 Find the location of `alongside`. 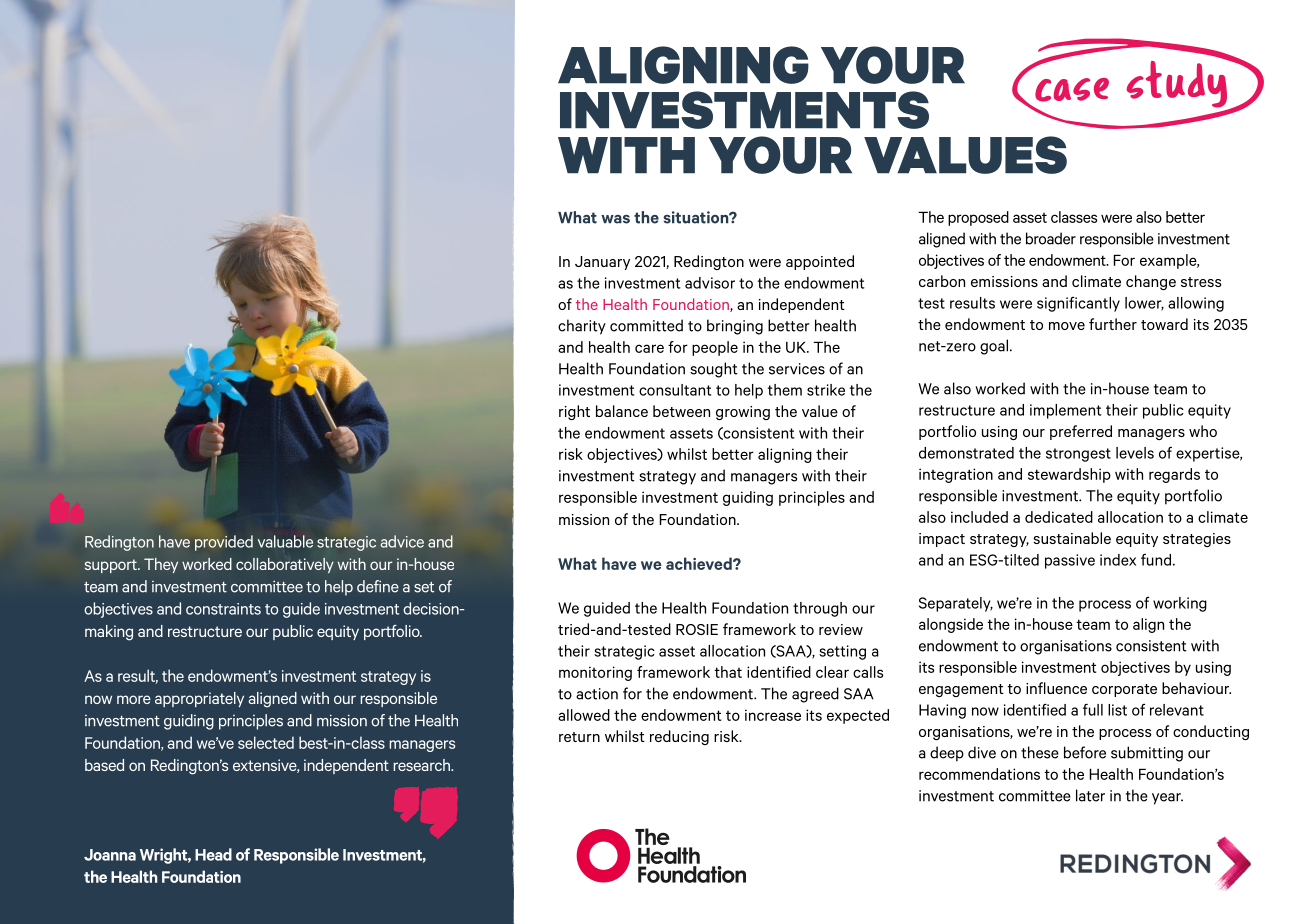

alongside is located at coordinates (951, 625).
